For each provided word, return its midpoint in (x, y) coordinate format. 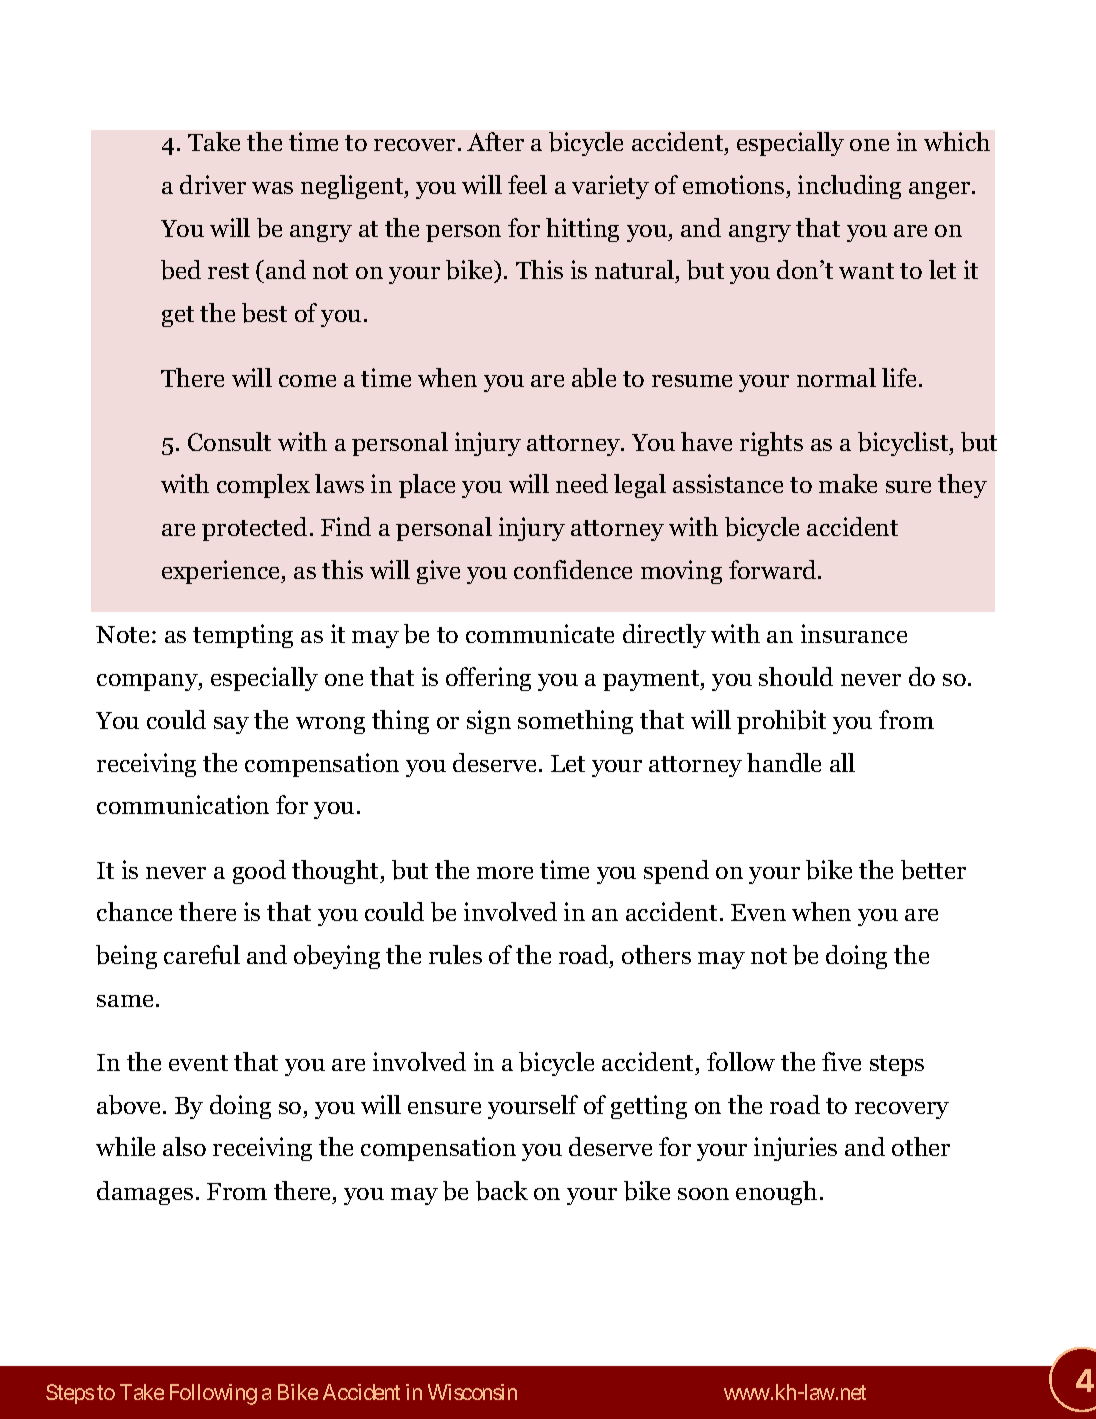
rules (455, 954)
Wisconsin (472, 1392)
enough (776, 1193)
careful (202, 954)
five (841, 1061)
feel (527, 184)
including (849, 187)
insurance (854, 633)
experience (222, 572)
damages (145, 1193)
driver (213, 184)
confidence (573, 569)
